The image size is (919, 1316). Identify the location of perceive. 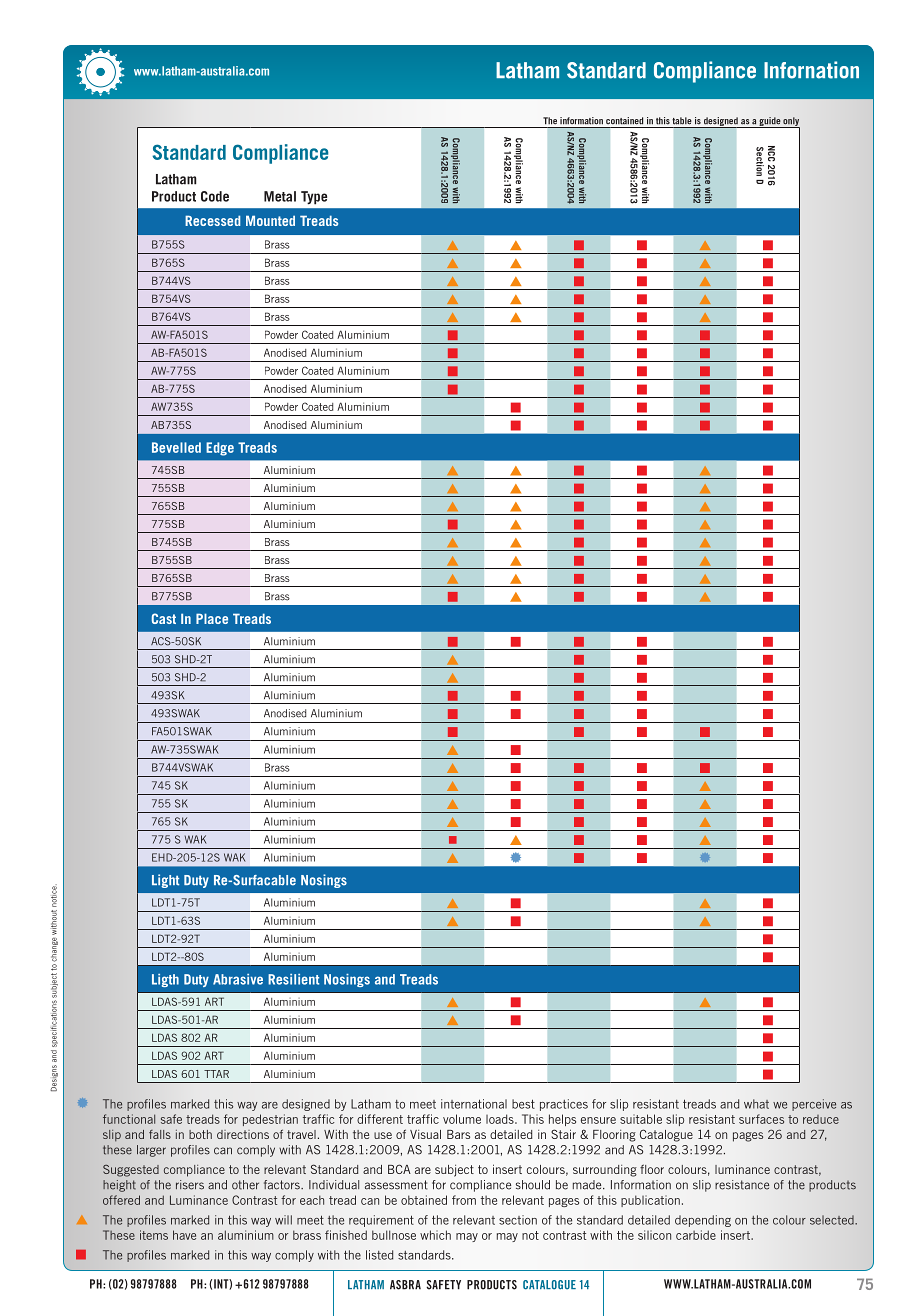
(814, 1105).
